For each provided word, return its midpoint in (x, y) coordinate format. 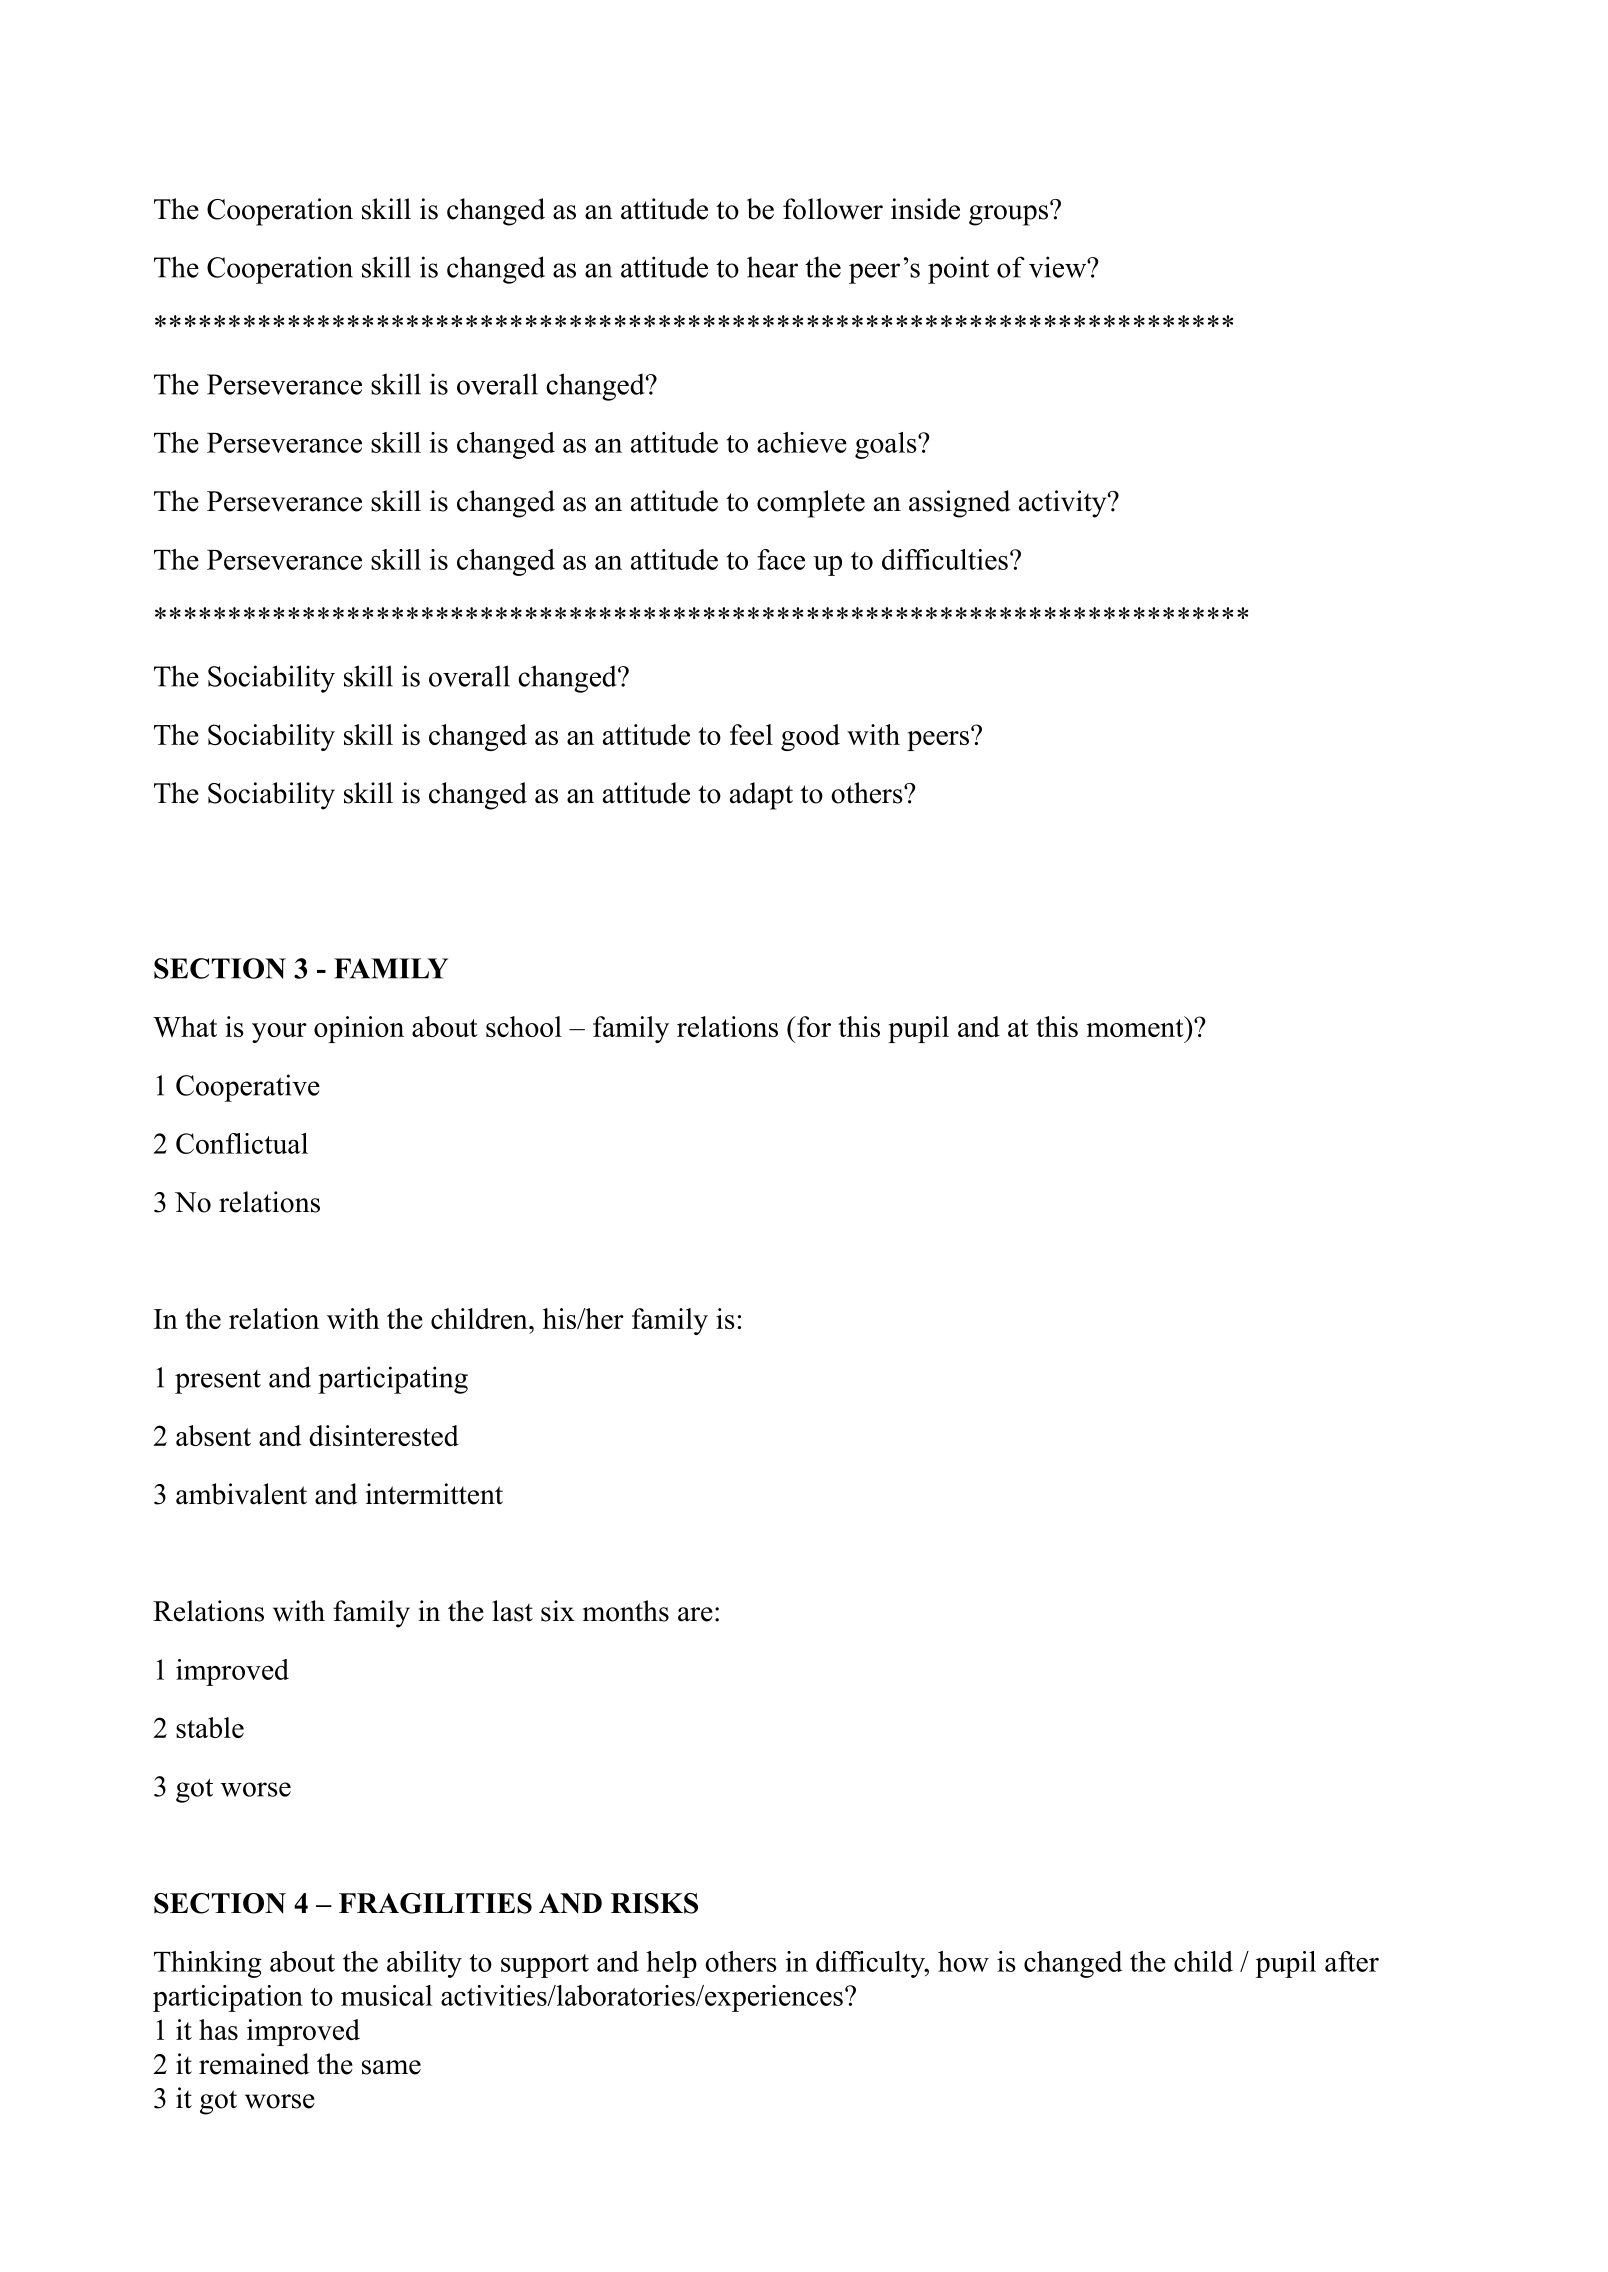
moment (1136, 1026)
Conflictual (242, 1143)
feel (751, 734)
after (1352, 1961)
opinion (359, 1029)
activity (1064, 504)
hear (772, 267)
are (695, 1614)
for (813, 1026)
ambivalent (241, 1494)
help (671, 1964)
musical (387, 1995)
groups (1008, 215)
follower (833, 209)
